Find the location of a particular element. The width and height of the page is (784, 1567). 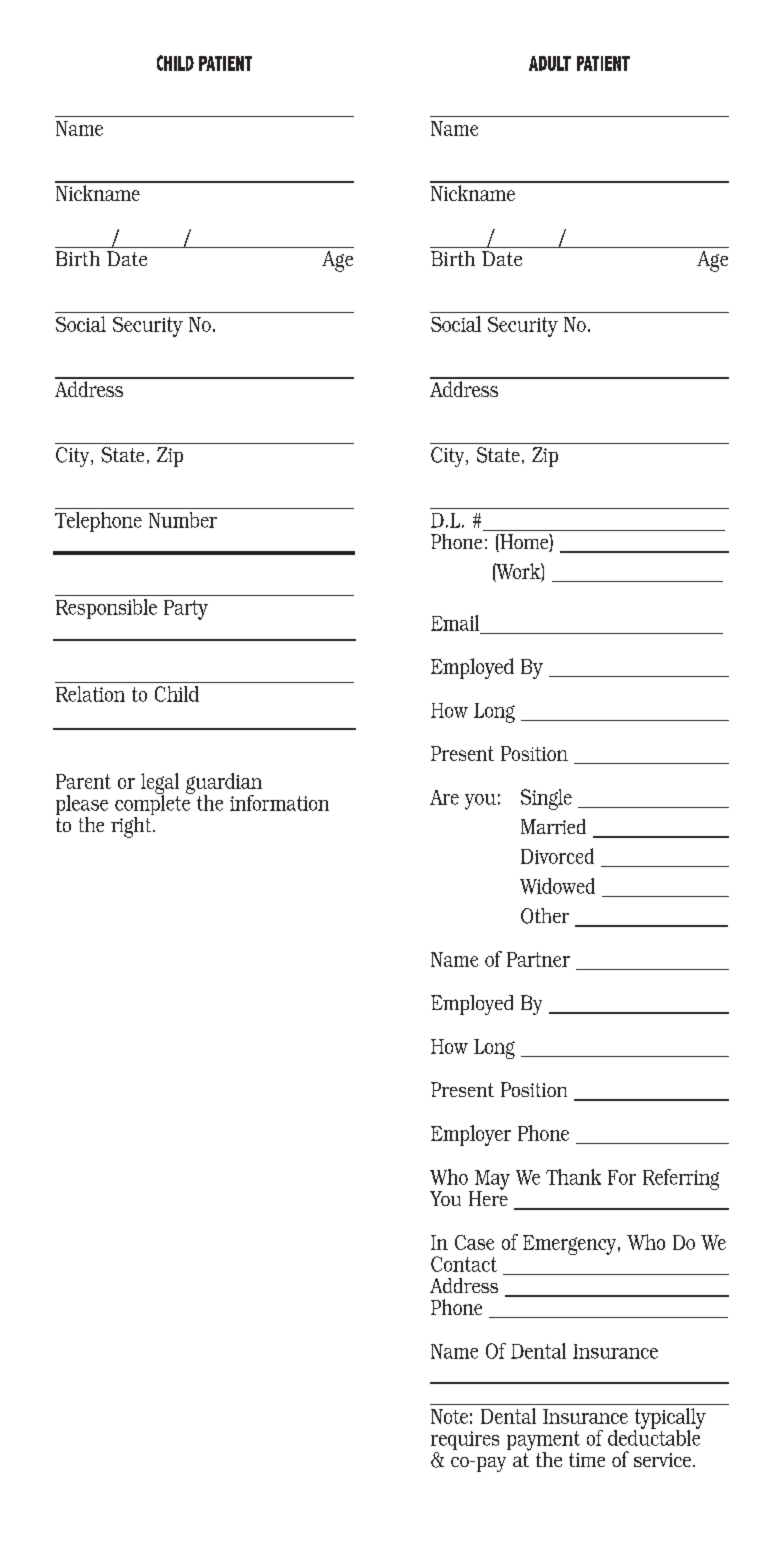

requires is located at coordinates (465, 1442).
